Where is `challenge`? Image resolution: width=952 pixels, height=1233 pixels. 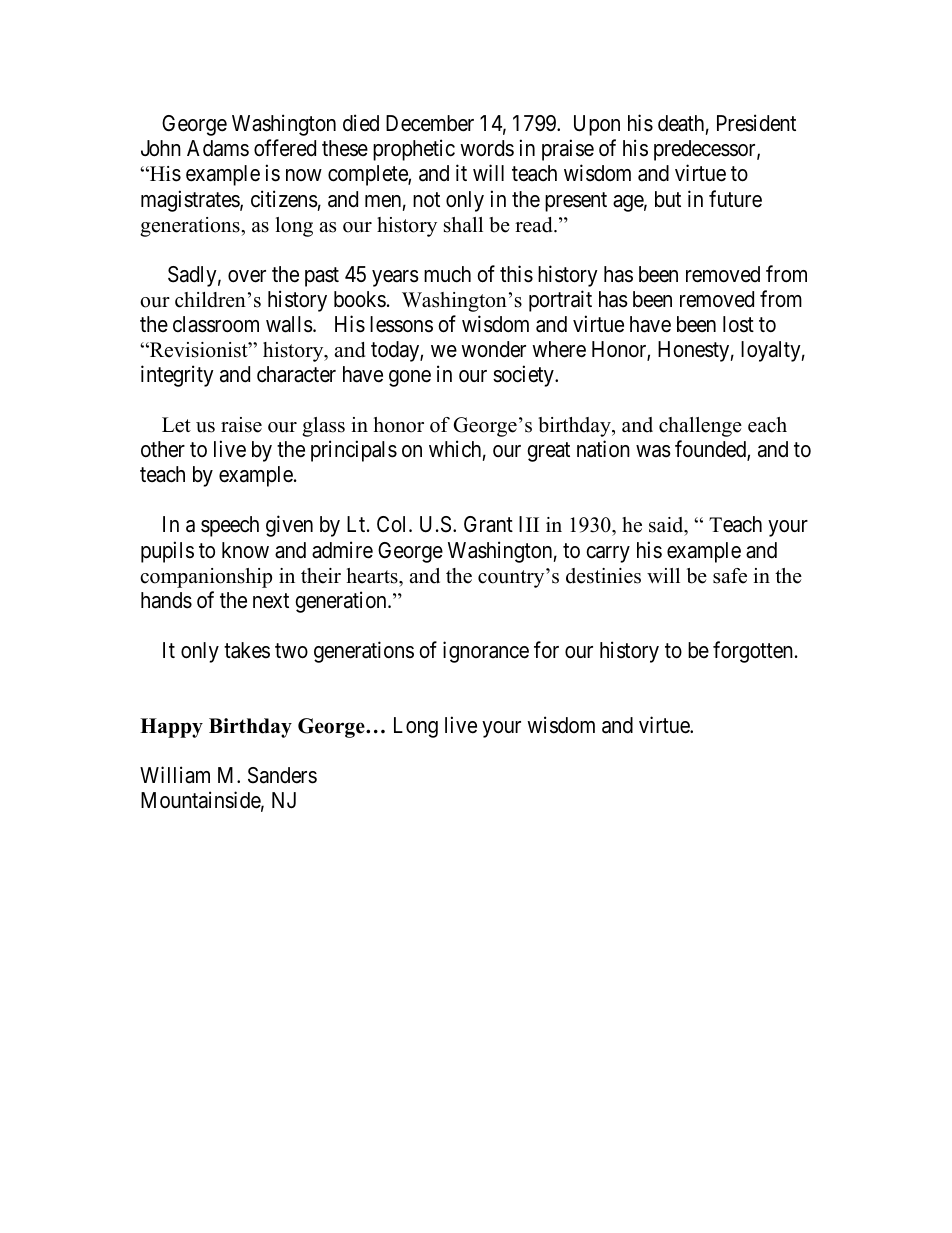
challenge is located at coordinates (700, 427).
